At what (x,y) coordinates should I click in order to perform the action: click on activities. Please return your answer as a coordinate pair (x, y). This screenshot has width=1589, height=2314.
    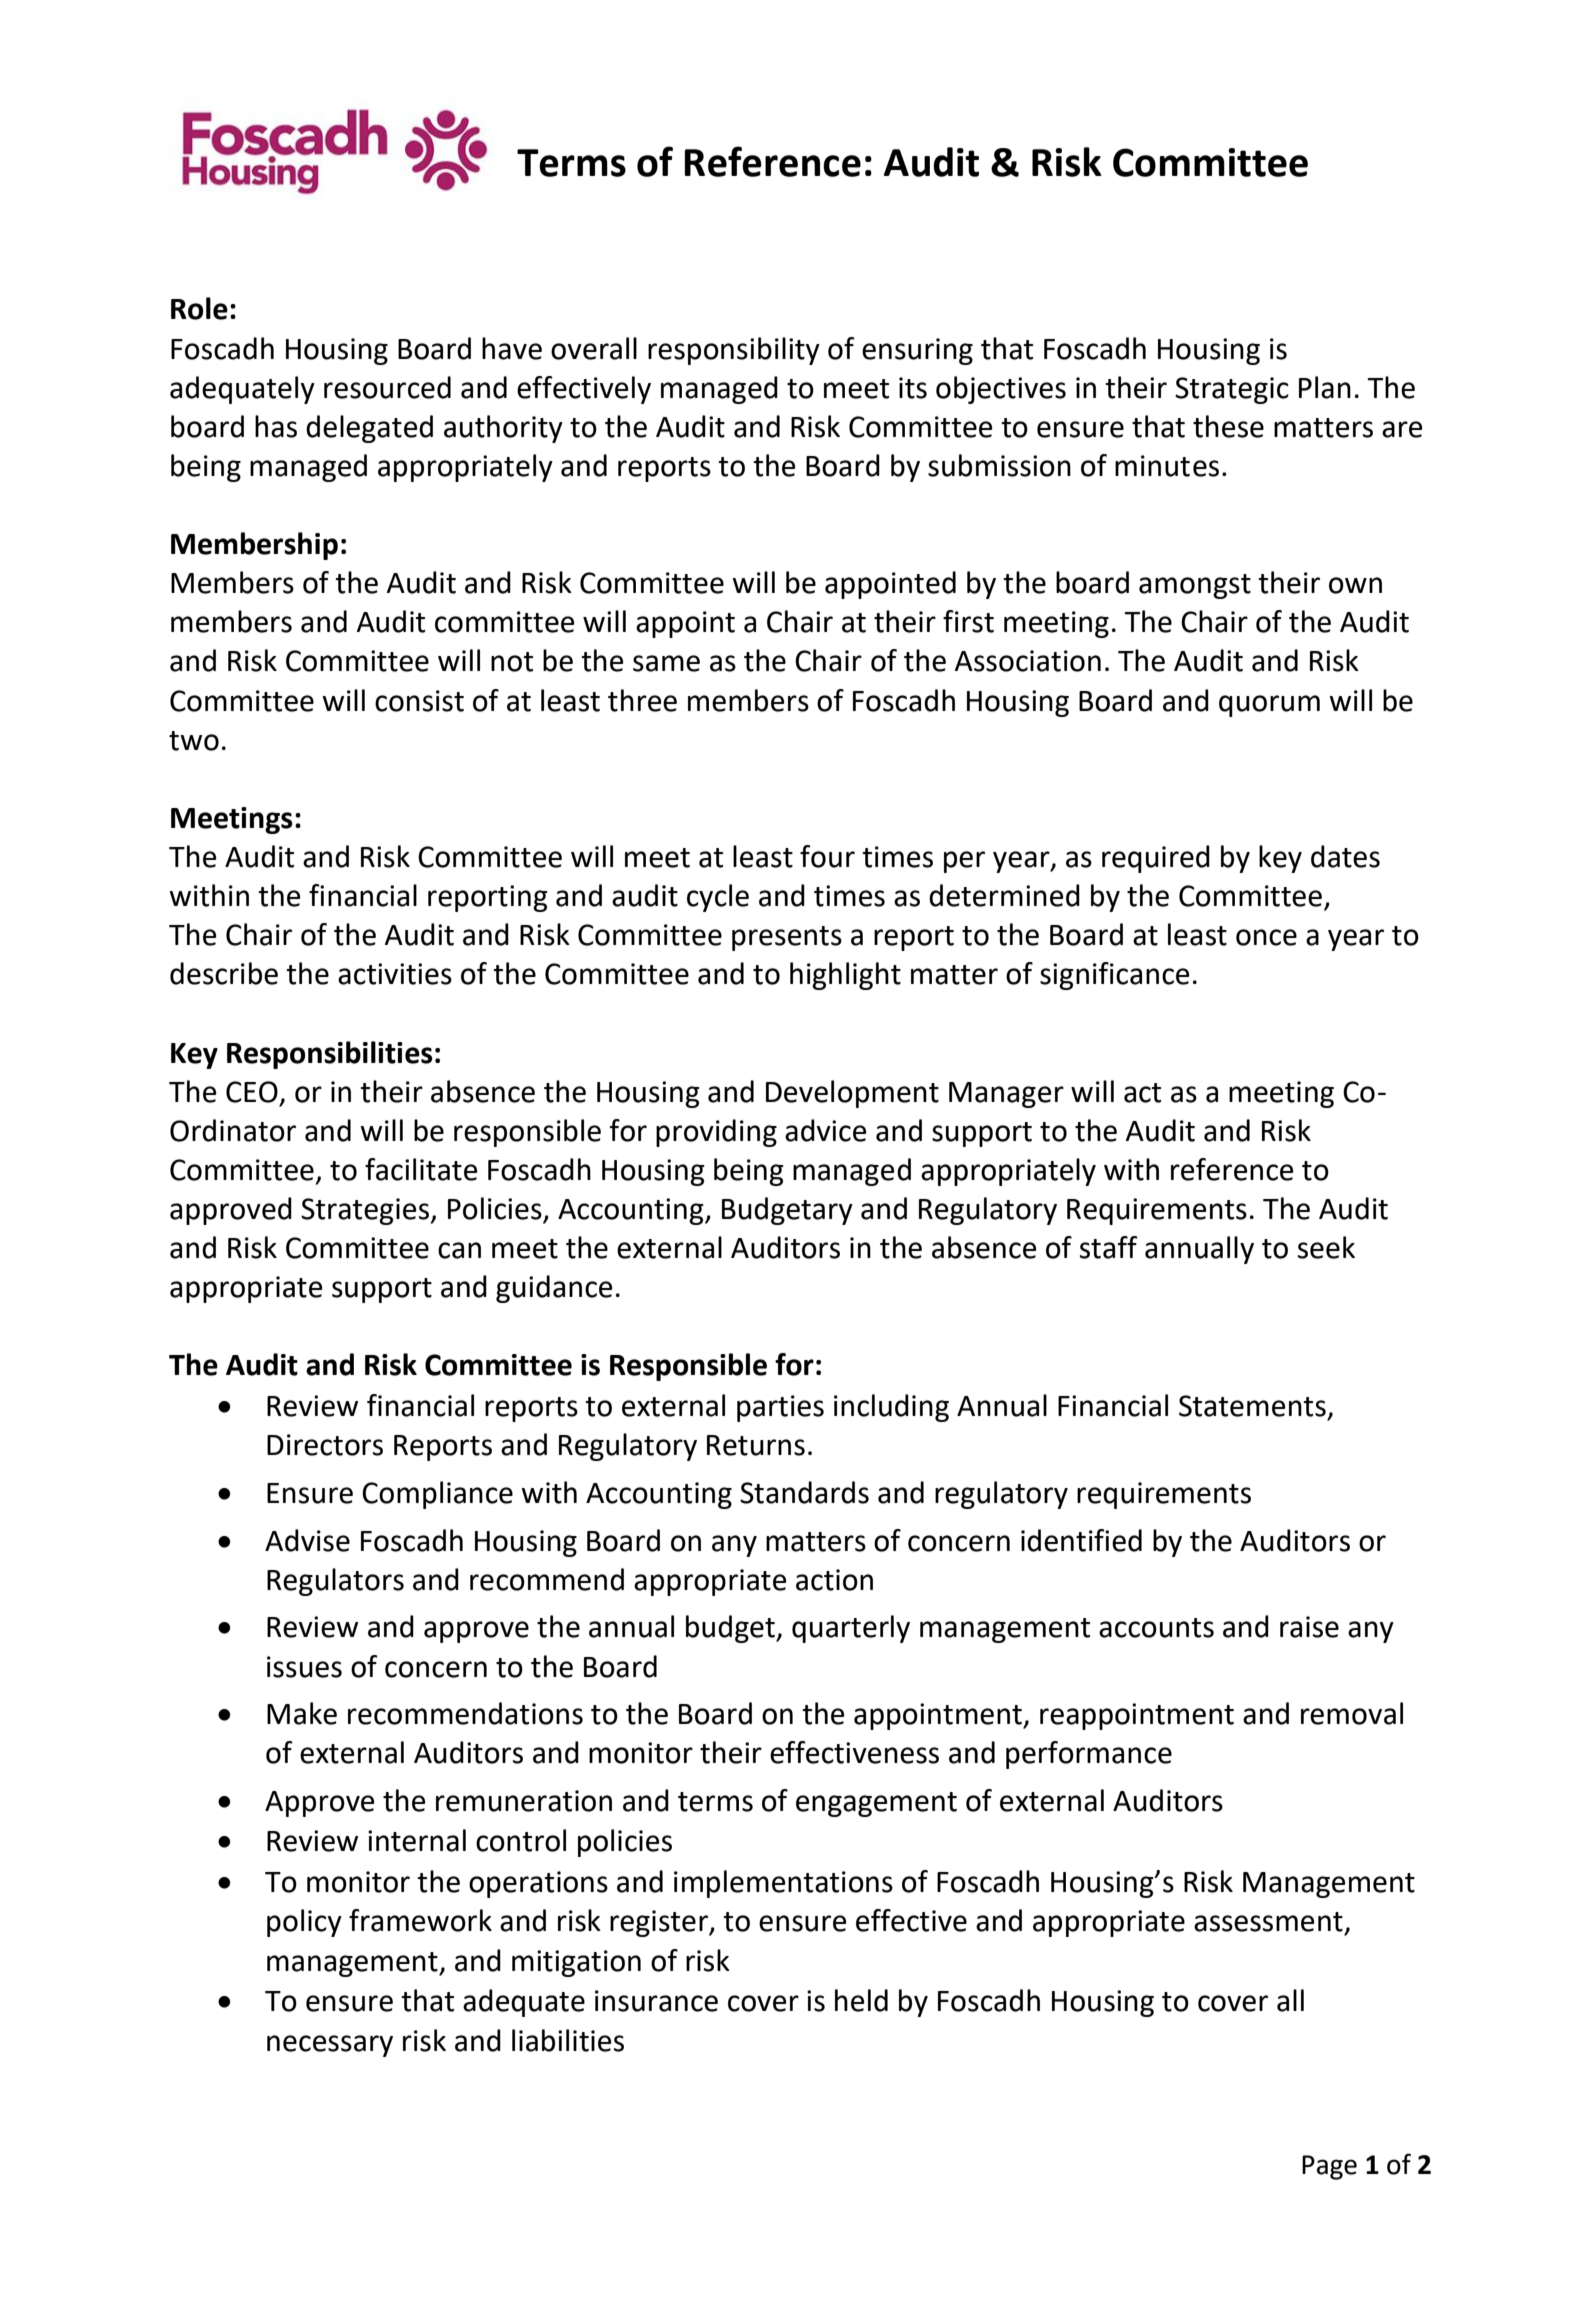
    Looking at the image, I should click on (395, 974).
